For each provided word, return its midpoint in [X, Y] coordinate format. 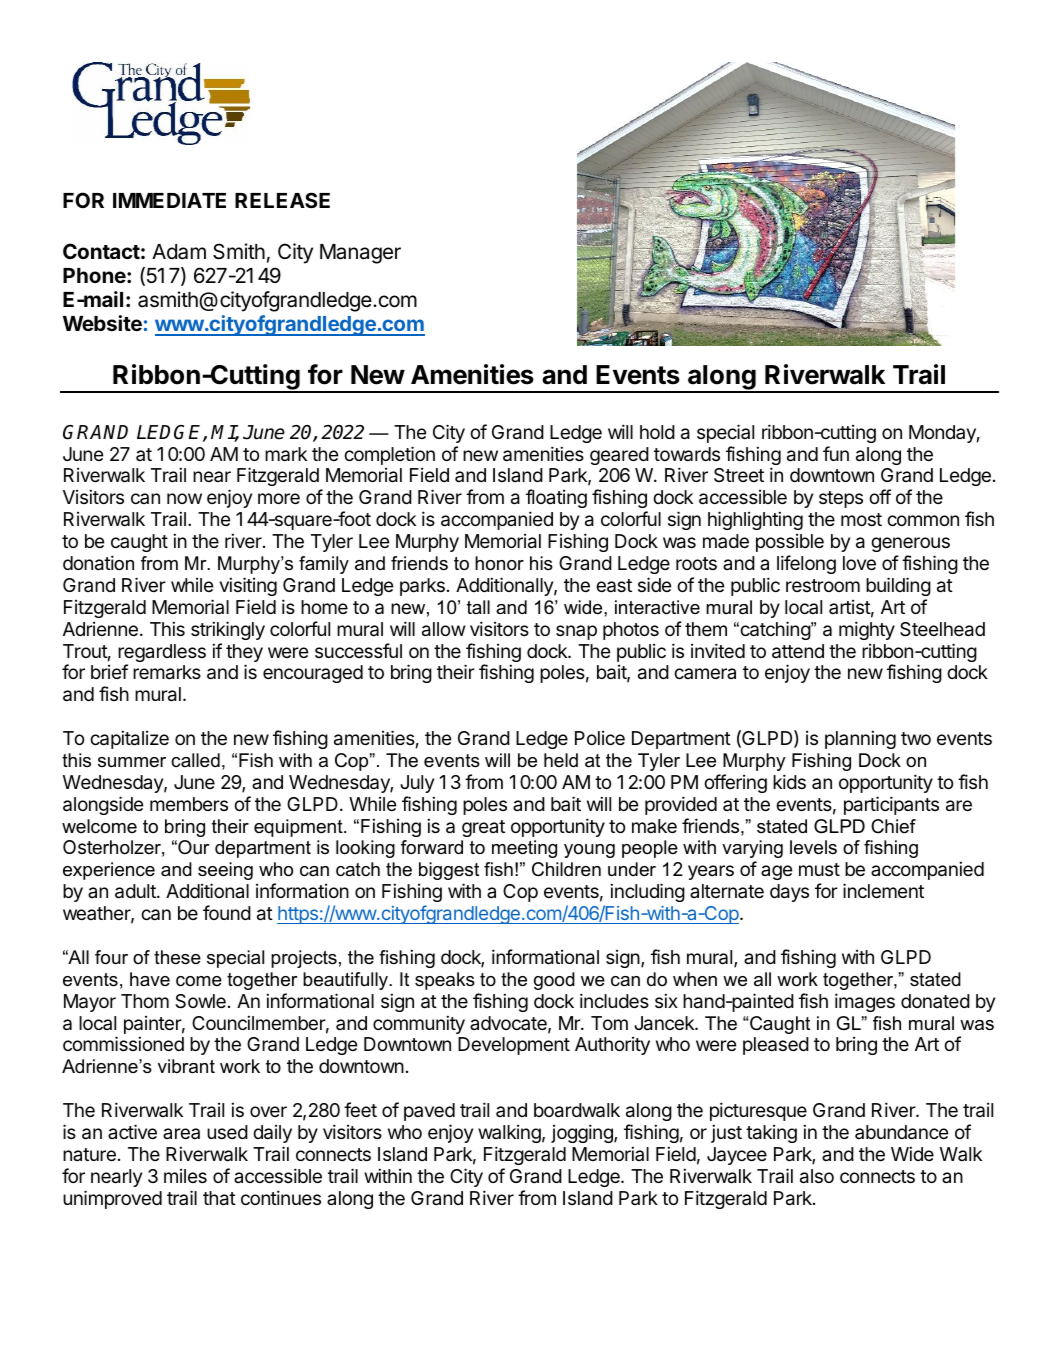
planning [860, 739]
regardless [162, 654]
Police [600, 738]
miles [185, 1176]
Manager [360, 254]
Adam [179, 252]
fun [836, 453]
